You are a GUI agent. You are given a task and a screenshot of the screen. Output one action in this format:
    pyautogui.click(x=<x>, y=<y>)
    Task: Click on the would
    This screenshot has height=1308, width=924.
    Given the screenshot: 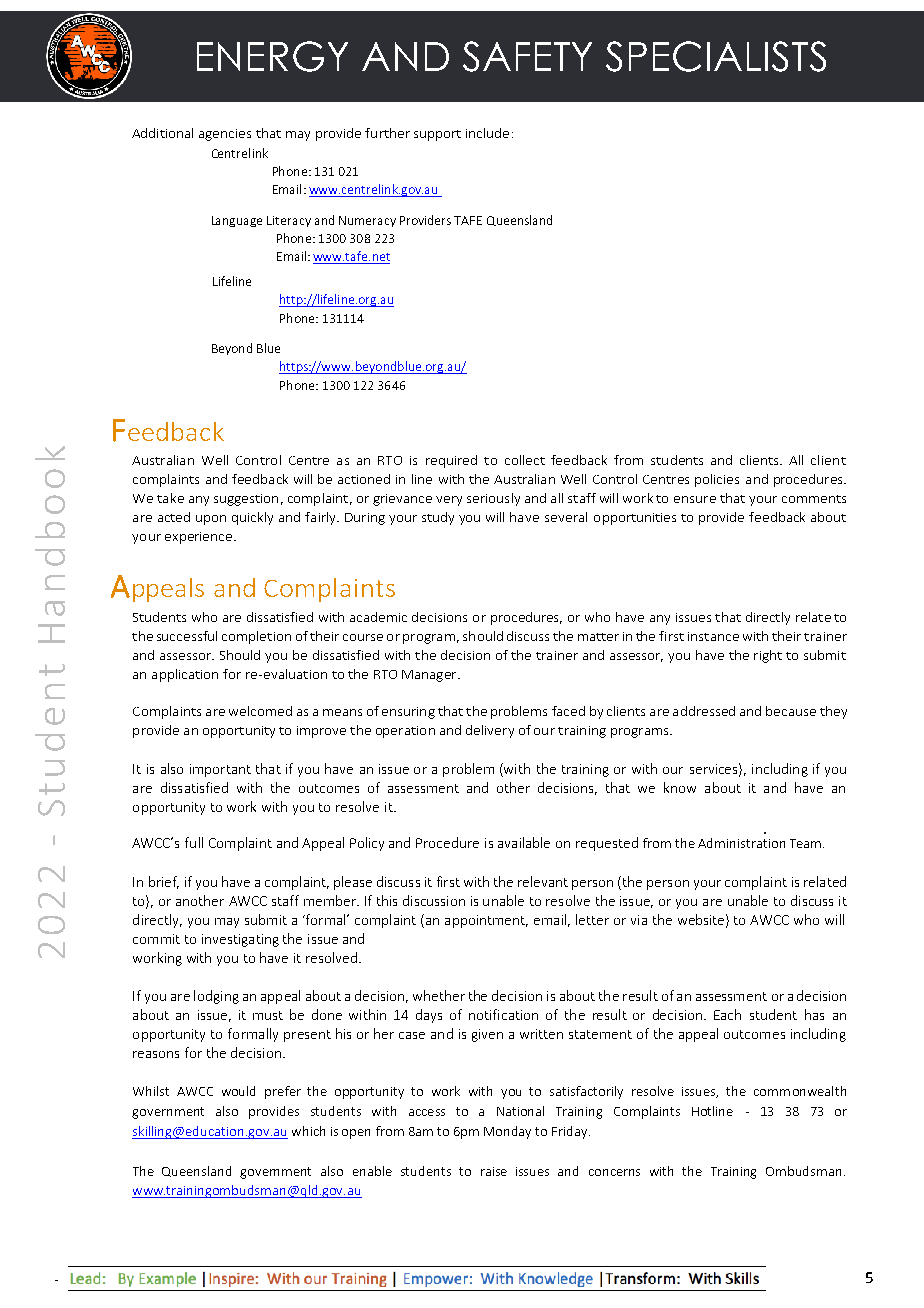 What is the action you would take?
    pyautogui.click(x=238, y=1091)
